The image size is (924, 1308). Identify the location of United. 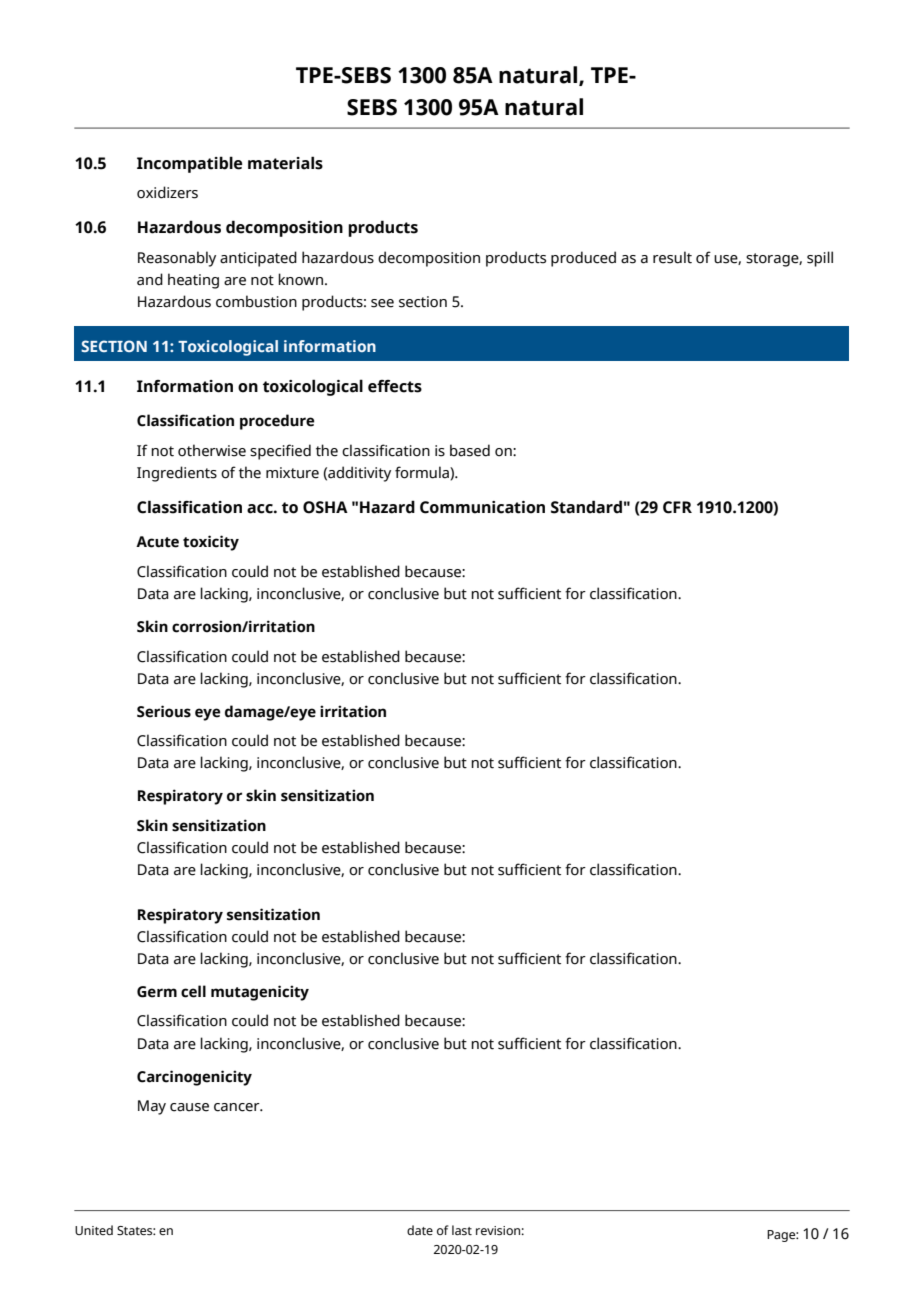
(94, 1230).
